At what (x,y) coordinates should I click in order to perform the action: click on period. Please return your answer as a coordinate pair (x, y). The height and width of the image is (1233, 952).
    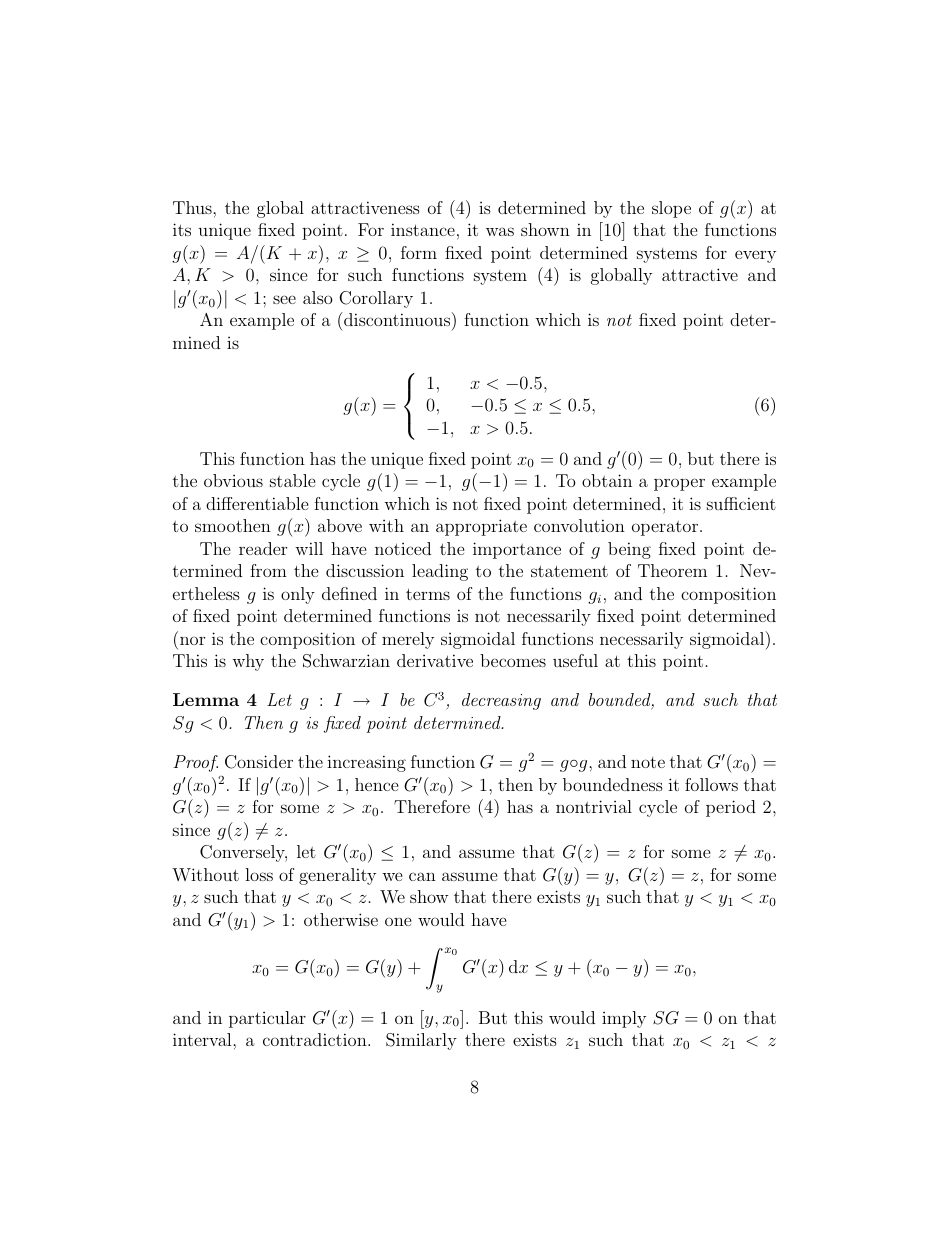
    Looking at the image, I should click on (731, 808).
